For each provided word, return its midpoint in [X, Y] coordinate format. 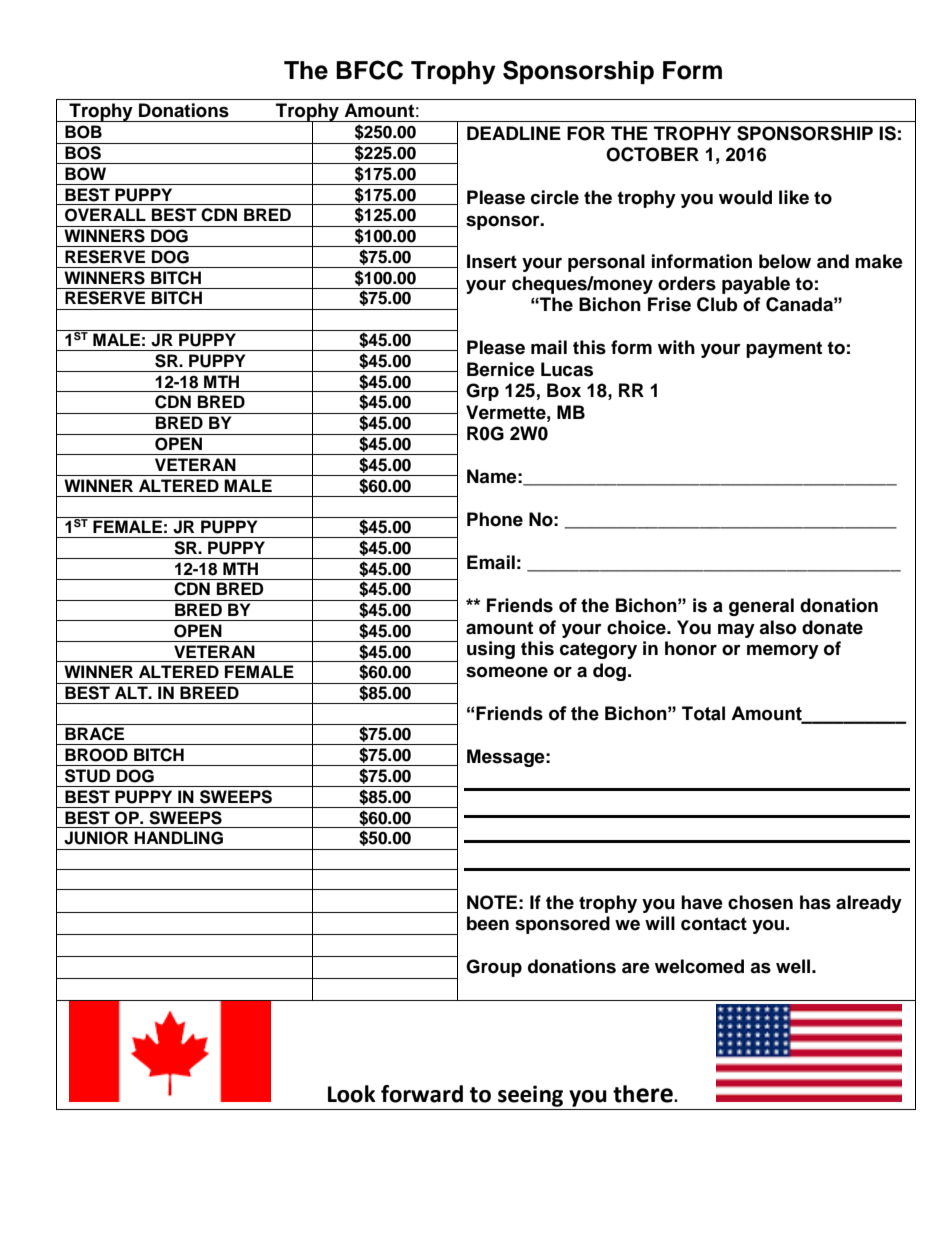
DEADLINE [514, 133]
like [794, 197]
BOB [83, 132]
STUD [87, 776]
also [778, 627]
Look [352, 1094]
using [491, 650]
